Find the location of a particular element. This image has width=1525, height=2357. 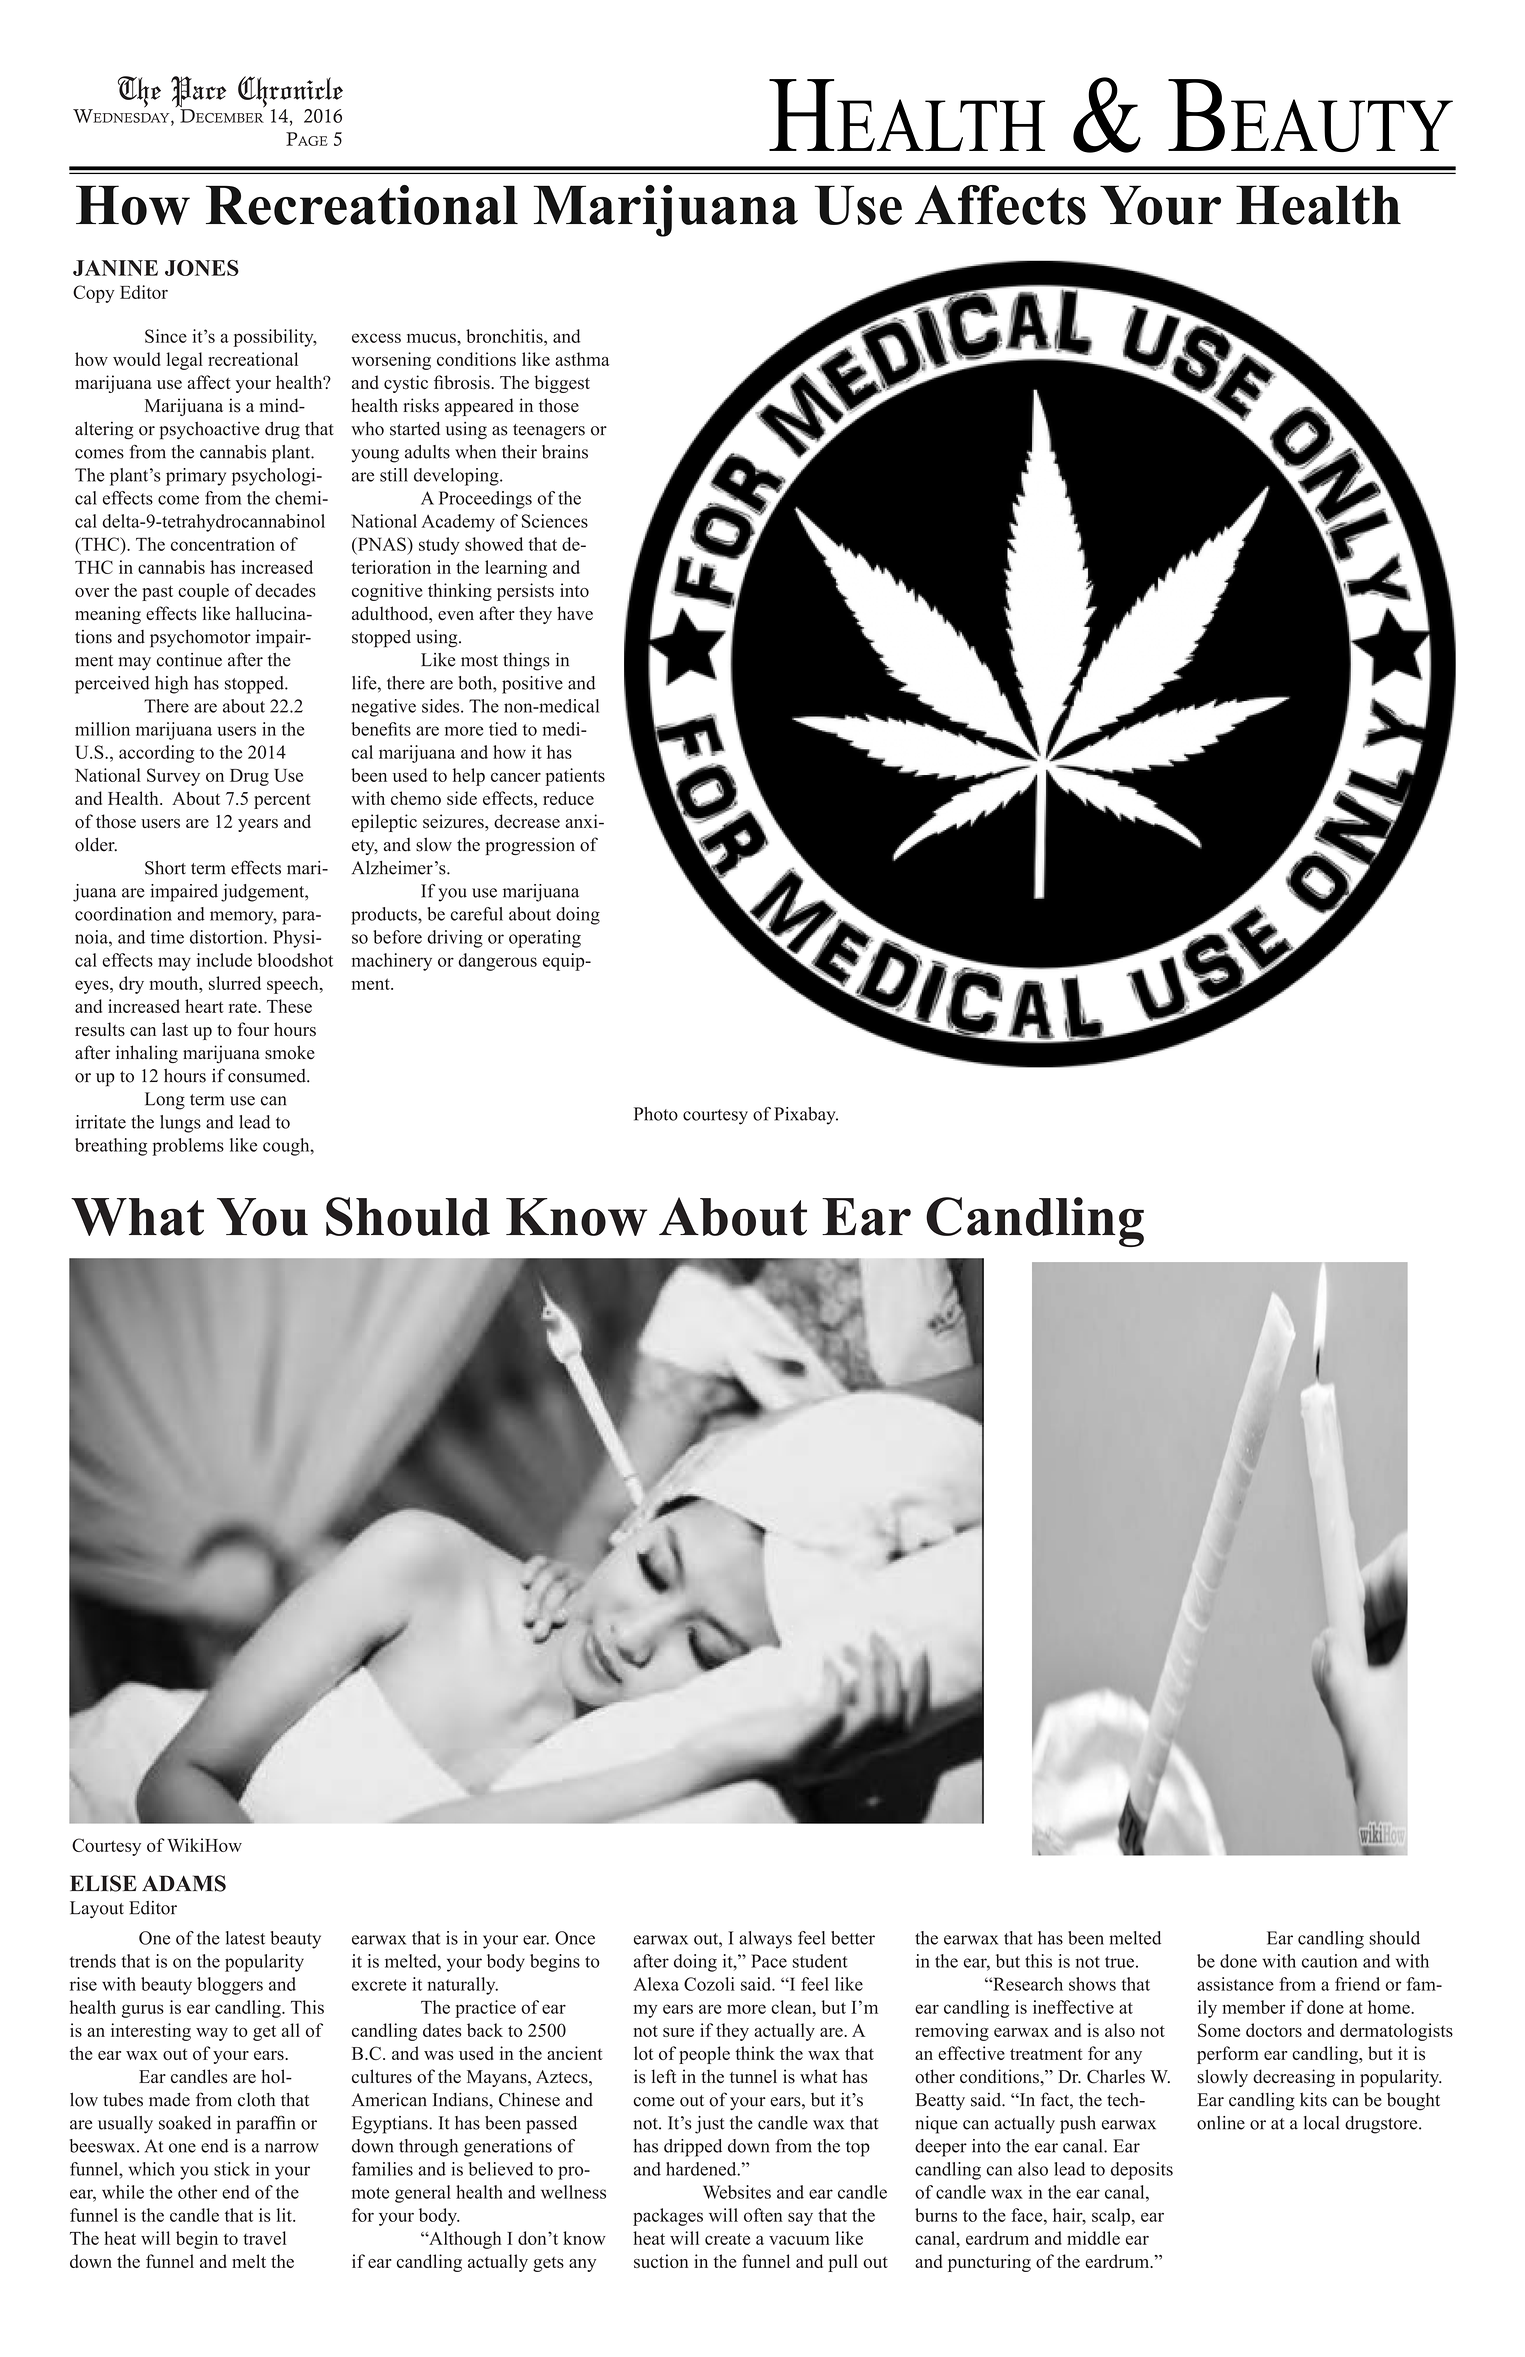

online is located at coordinates (1221, 2123).
